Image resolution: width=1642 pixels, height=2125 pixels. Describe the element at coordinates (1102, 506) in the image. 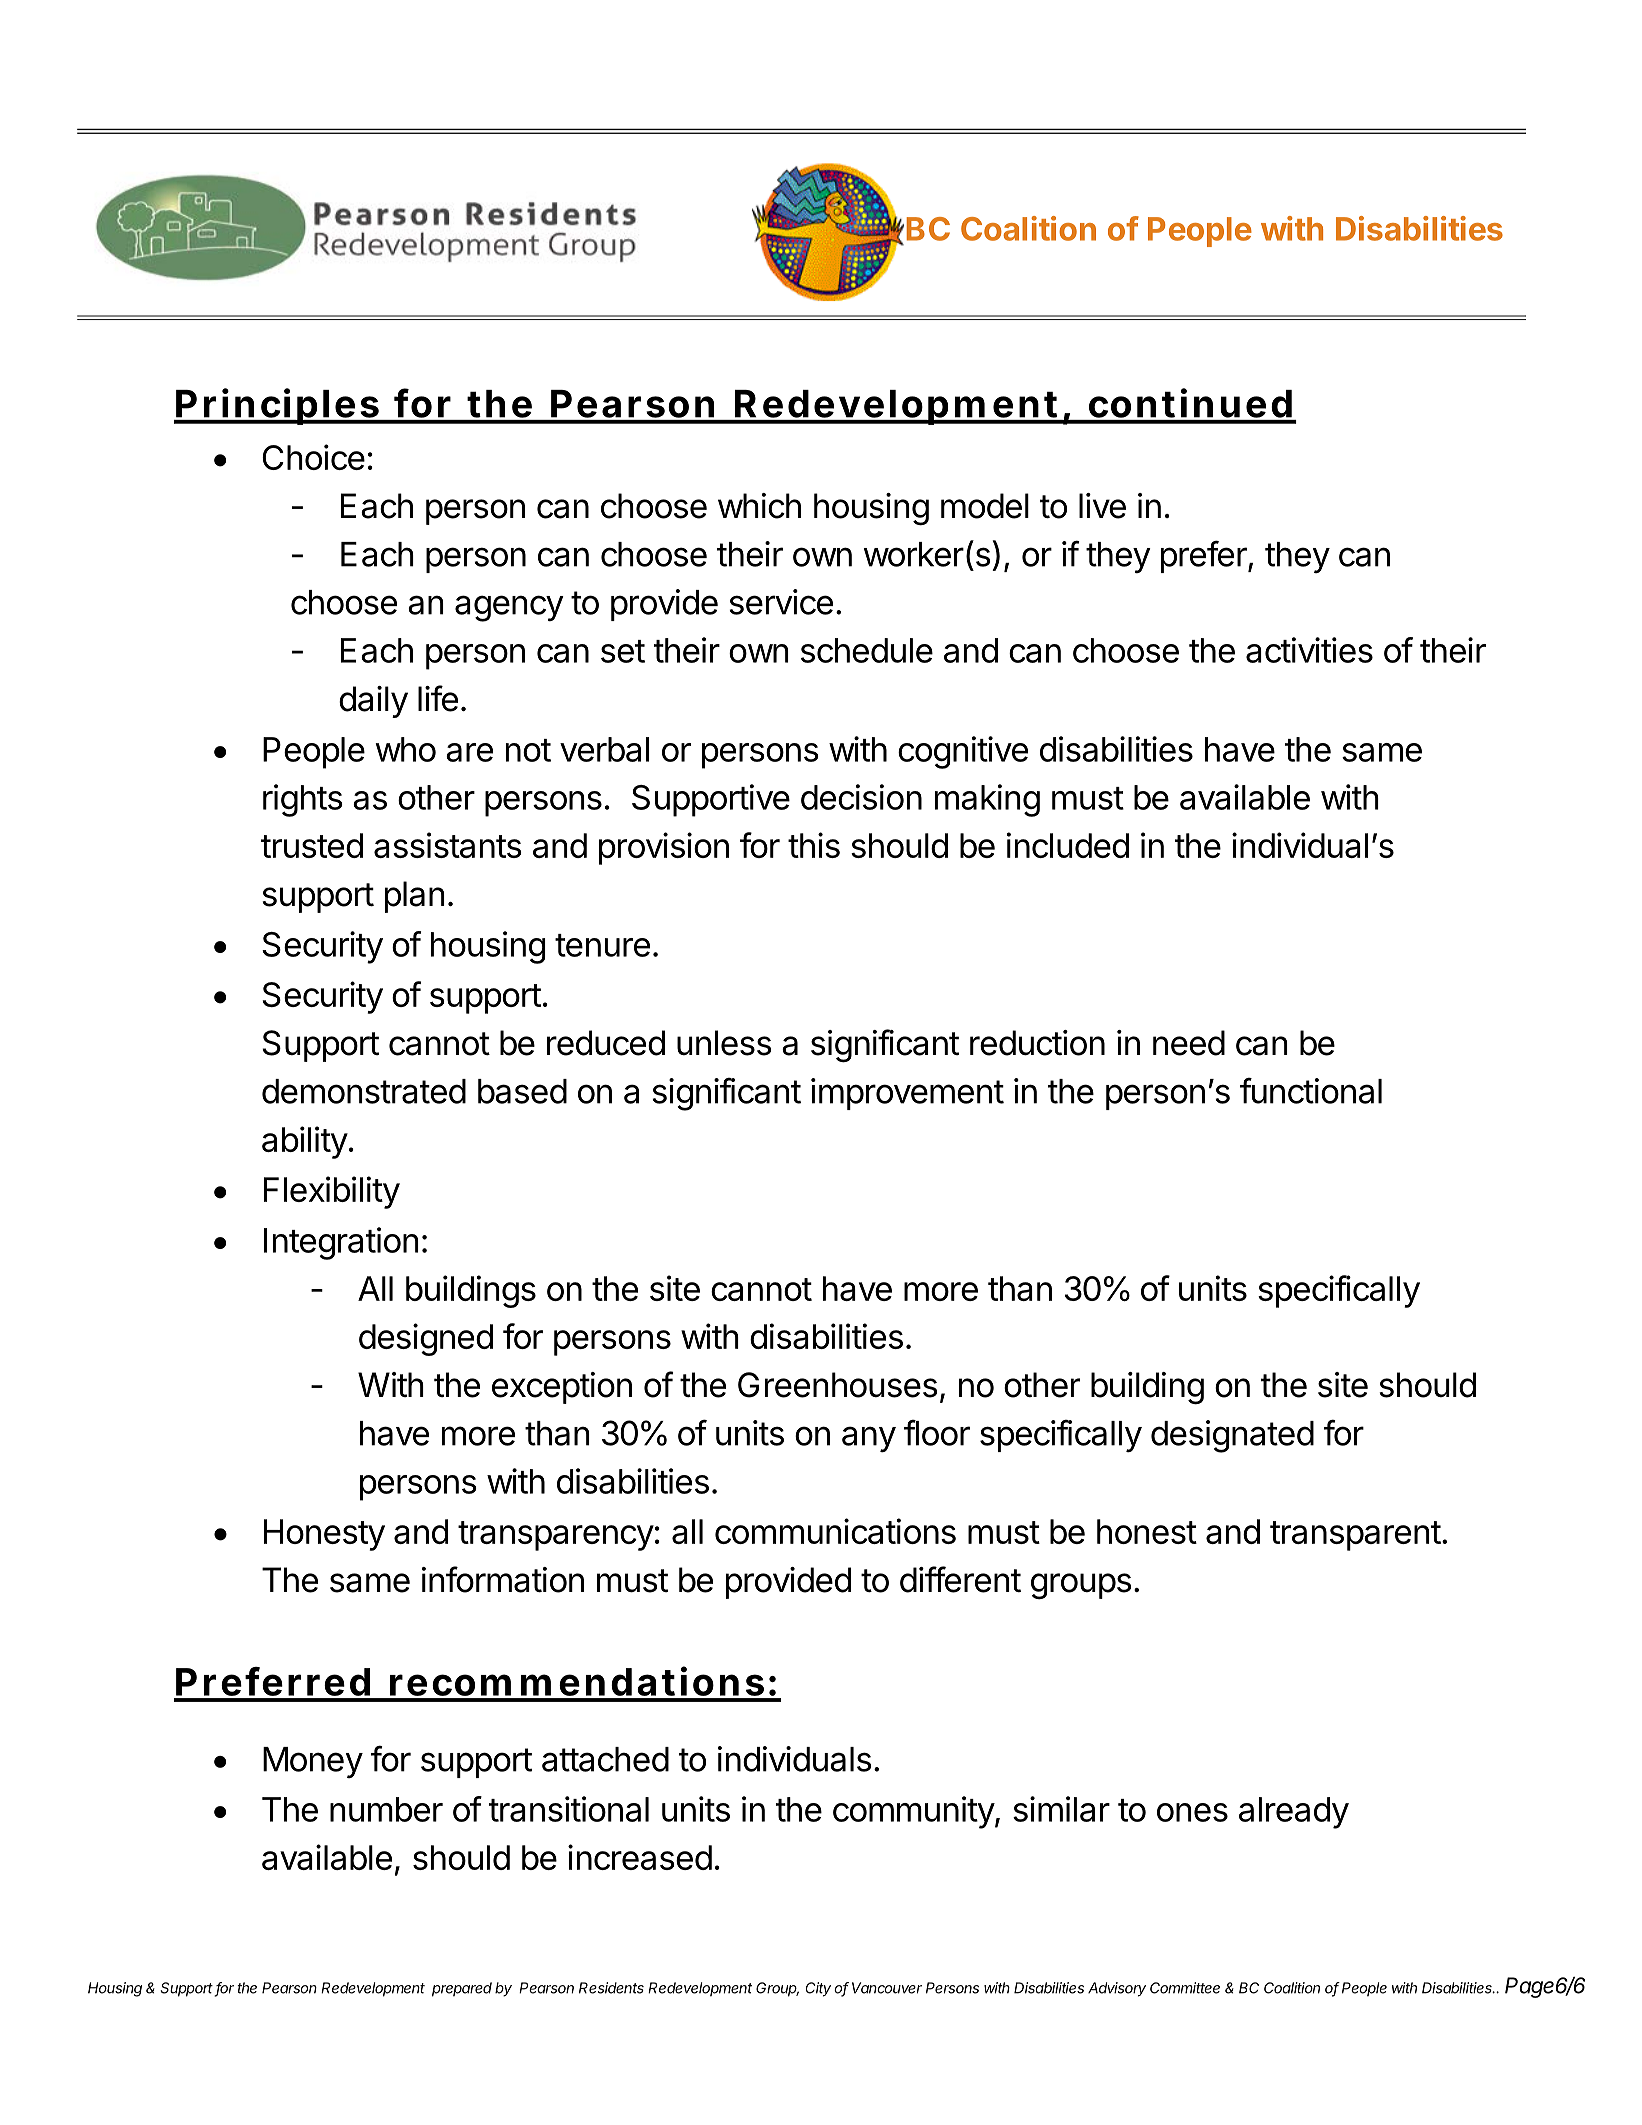

I see `live` at that location.
